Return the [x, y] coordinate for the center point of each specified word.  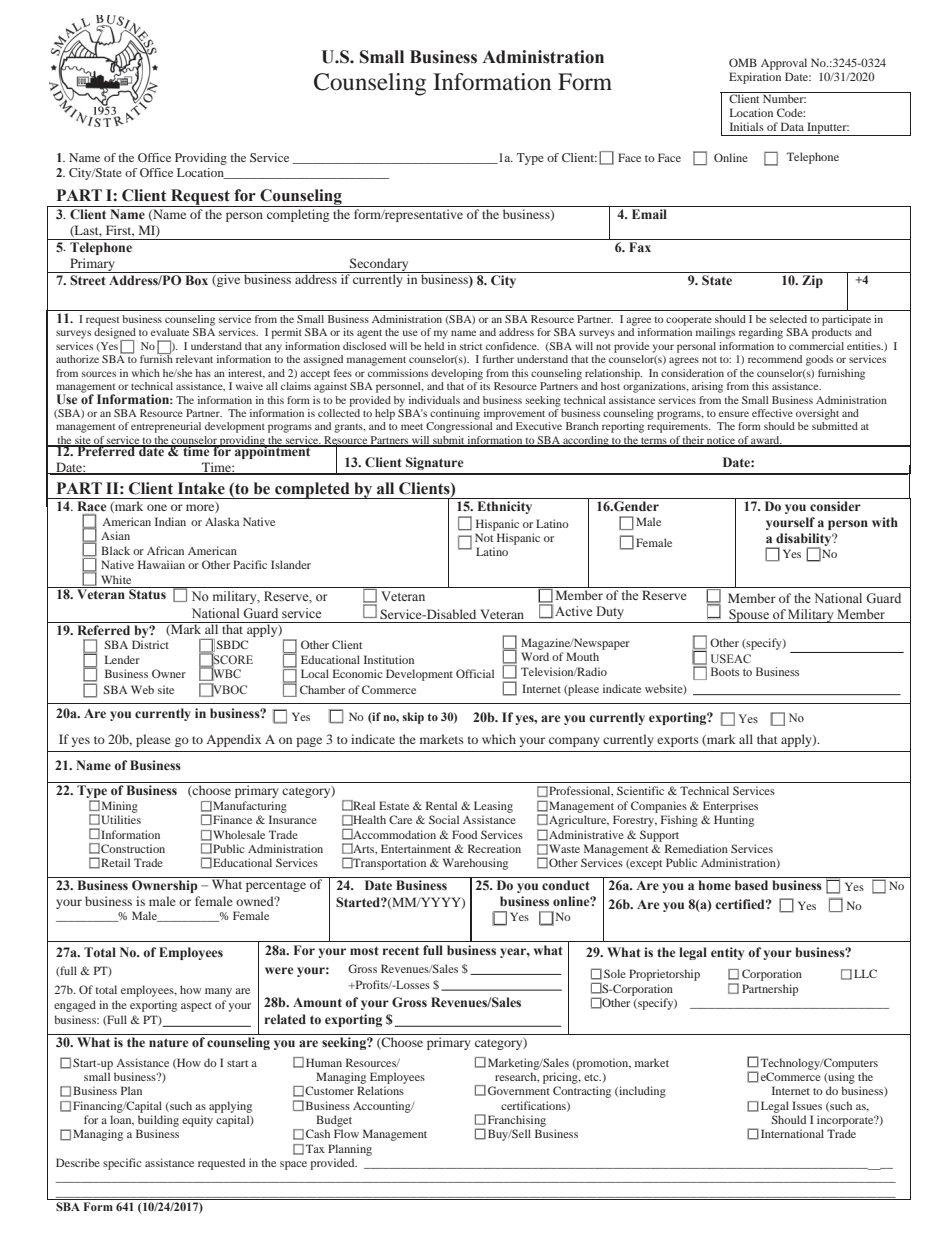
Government [519, 1090]
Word [535, 656]
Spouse [749, 616]
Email [649, 214]
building [158, 1121]
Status [147, 593]
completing [298, 214]
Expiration [755, 78]
